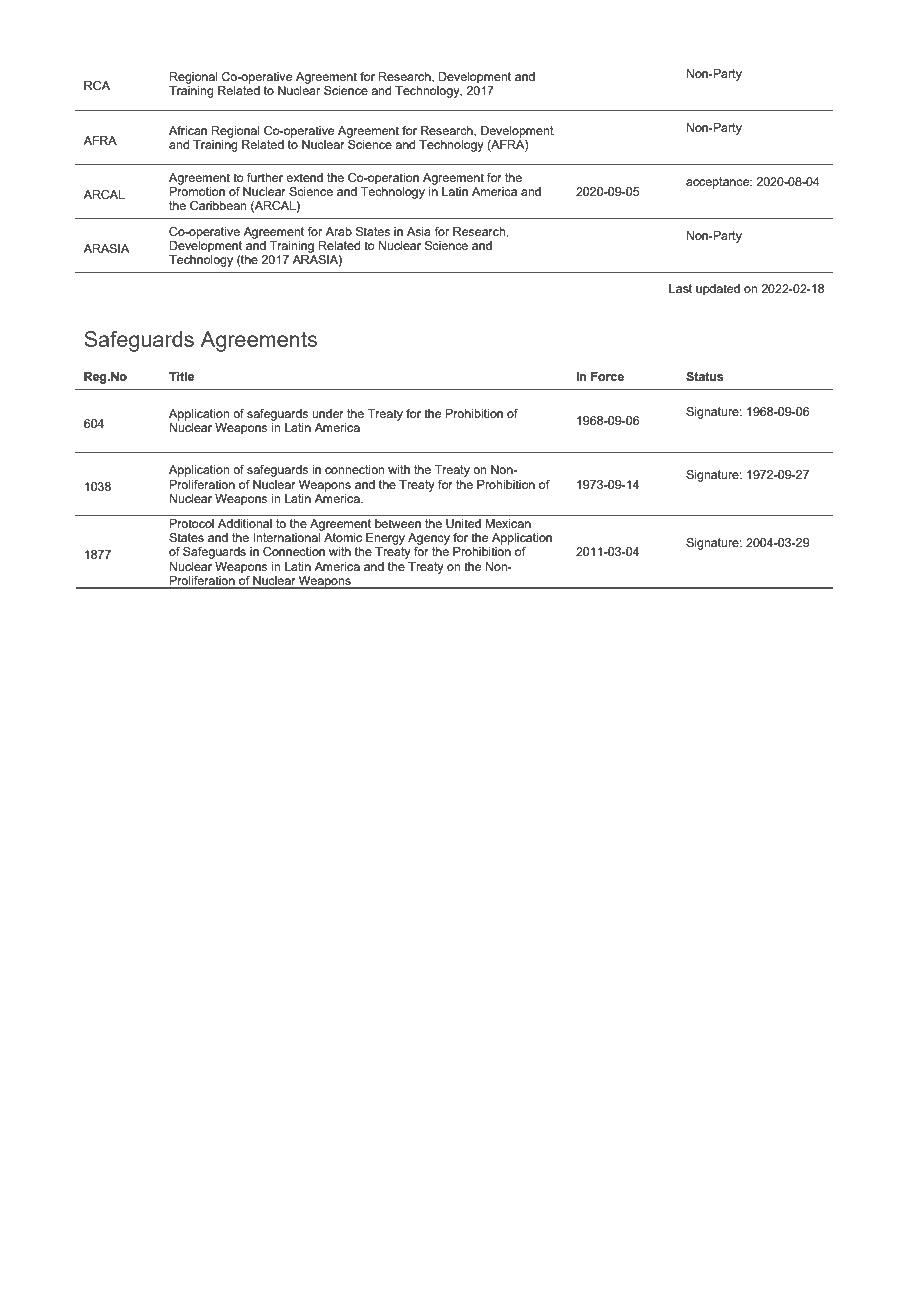  What do you see at coordinates (286, 537) in the screenshot?
I see `International` at bounding box center [286, 537].
